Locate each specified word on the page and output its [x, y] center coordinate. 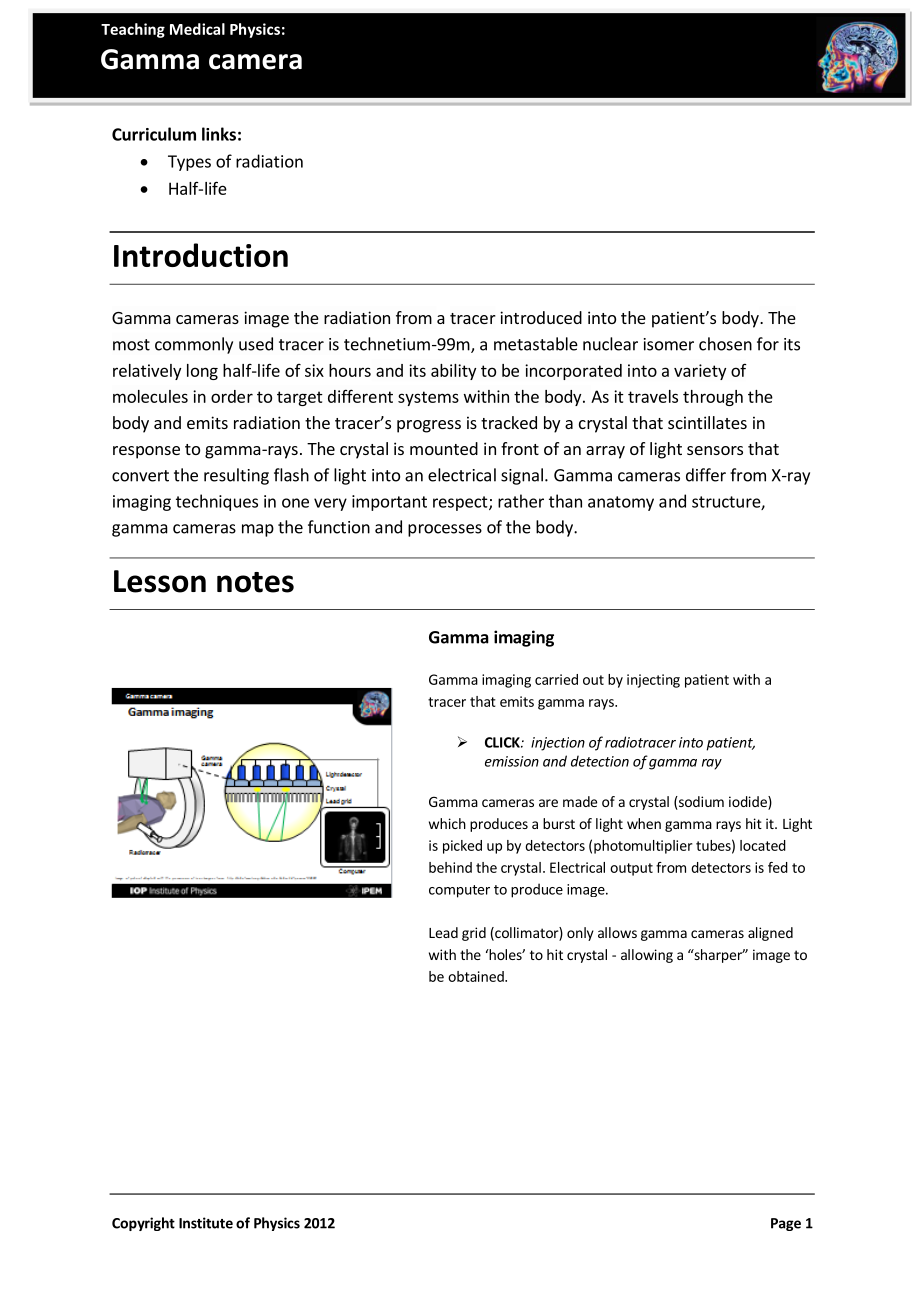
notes [255, 582]
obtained [477, 976]
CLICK [503, 742]
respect [461, 503]
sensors [715, 450]
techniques [217, 502]
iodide [749, 803]
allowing [647, 956]
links [219, 134]
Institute [206, 1223]
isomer [669, 344]
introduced [541, 317]
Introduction [201, 255]
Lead [443, 932]
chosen [725, 344]
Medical [197, 29]
